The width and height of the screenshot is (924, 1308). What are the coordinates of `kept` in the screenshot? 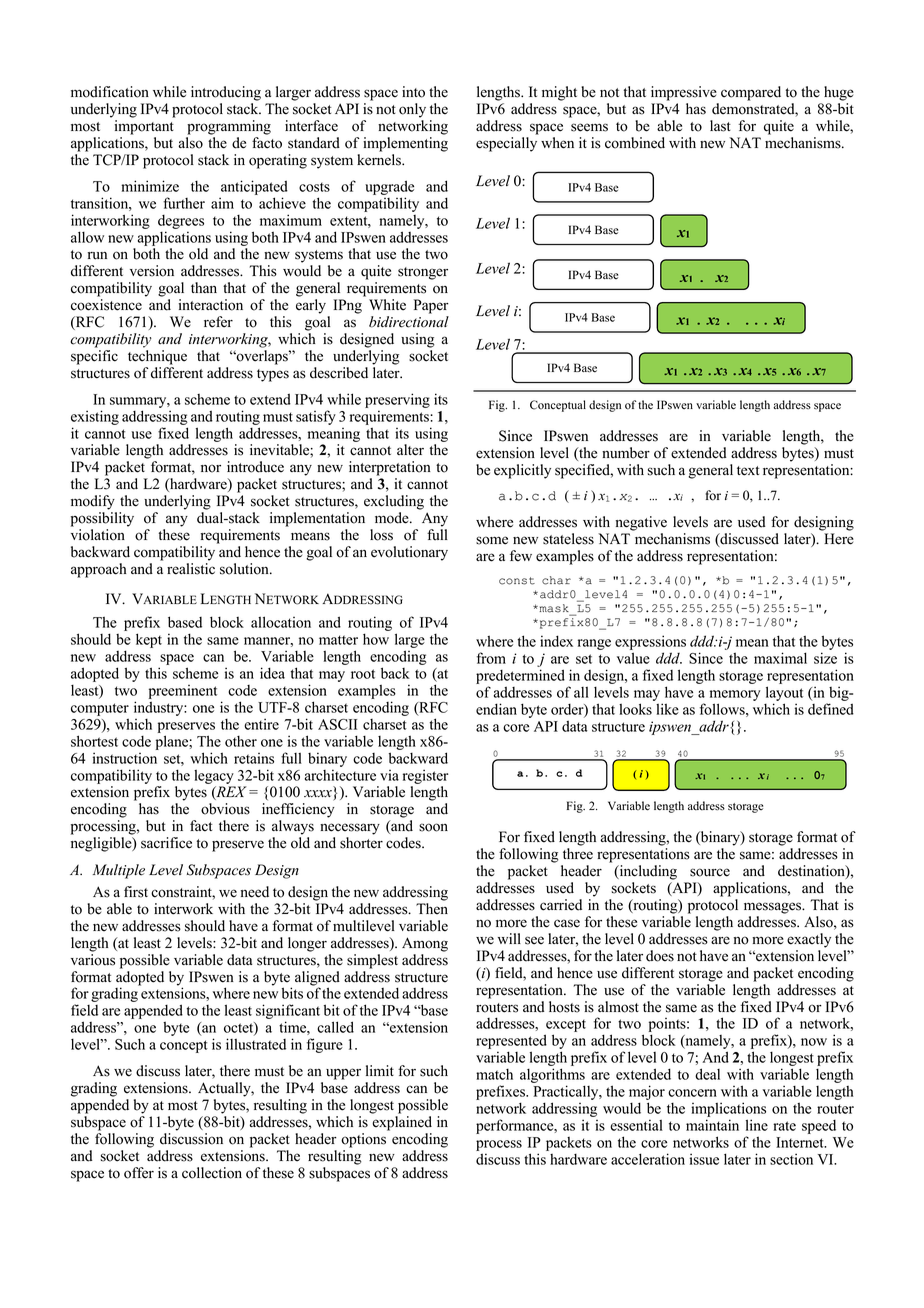 It's located at (149, 640).
